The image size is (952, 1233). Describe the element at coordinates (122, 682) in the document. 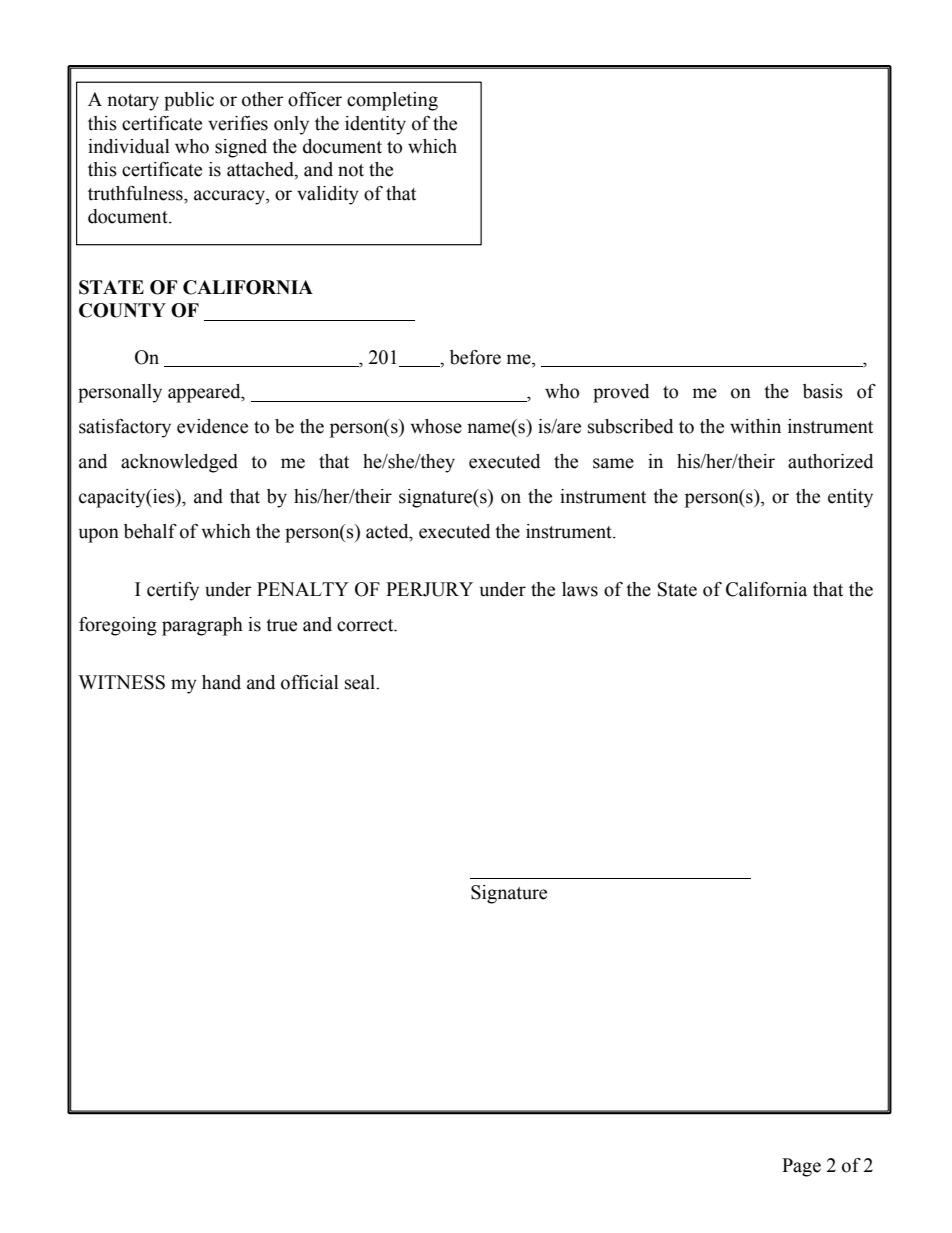

I see `WITNESS` at that location.
